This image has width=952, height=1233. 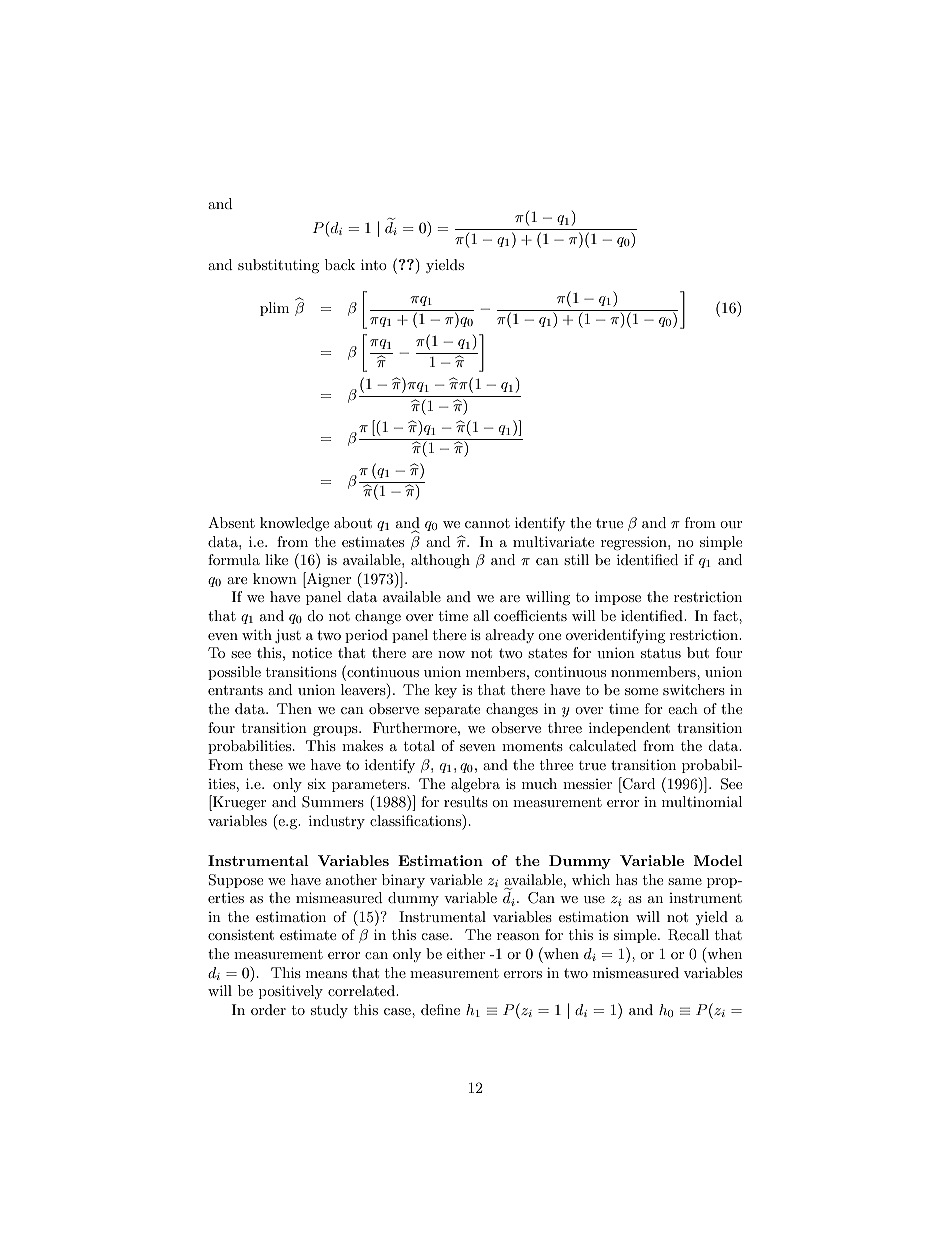 I want to click on positively, so click(x=291, y=992).
